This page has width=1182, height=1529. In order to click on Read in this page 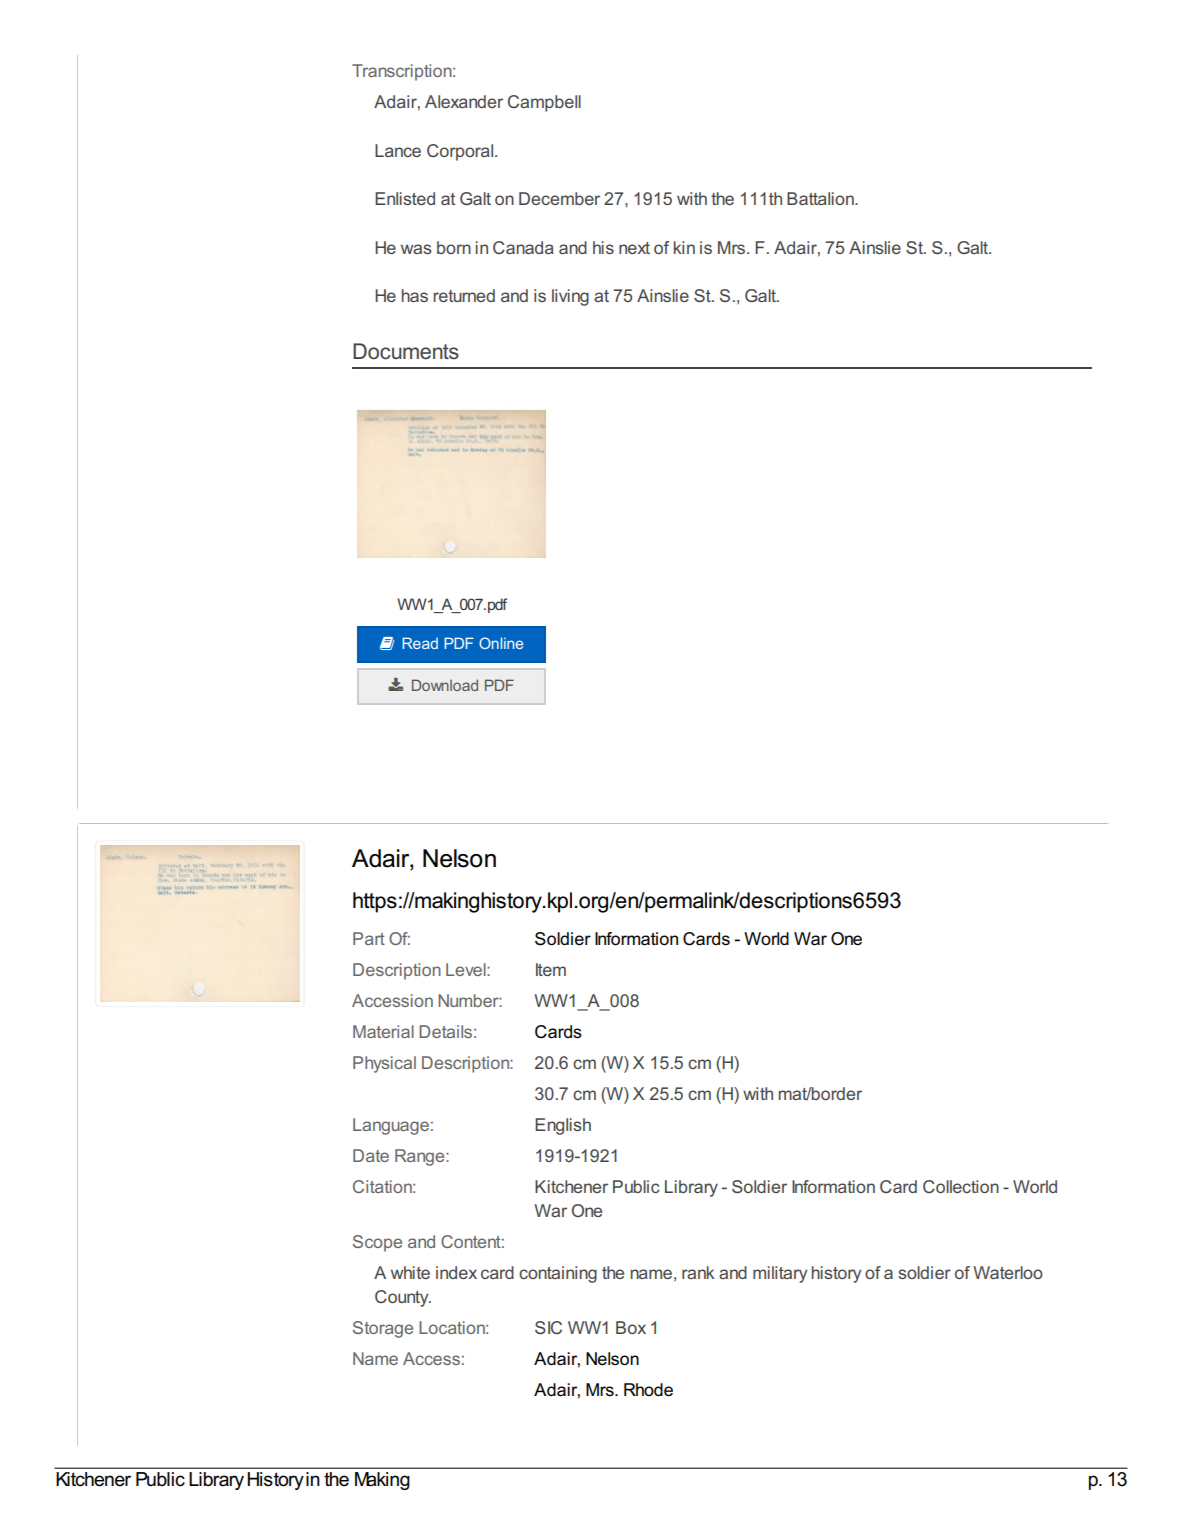, I will do `click(420, 643)`.
